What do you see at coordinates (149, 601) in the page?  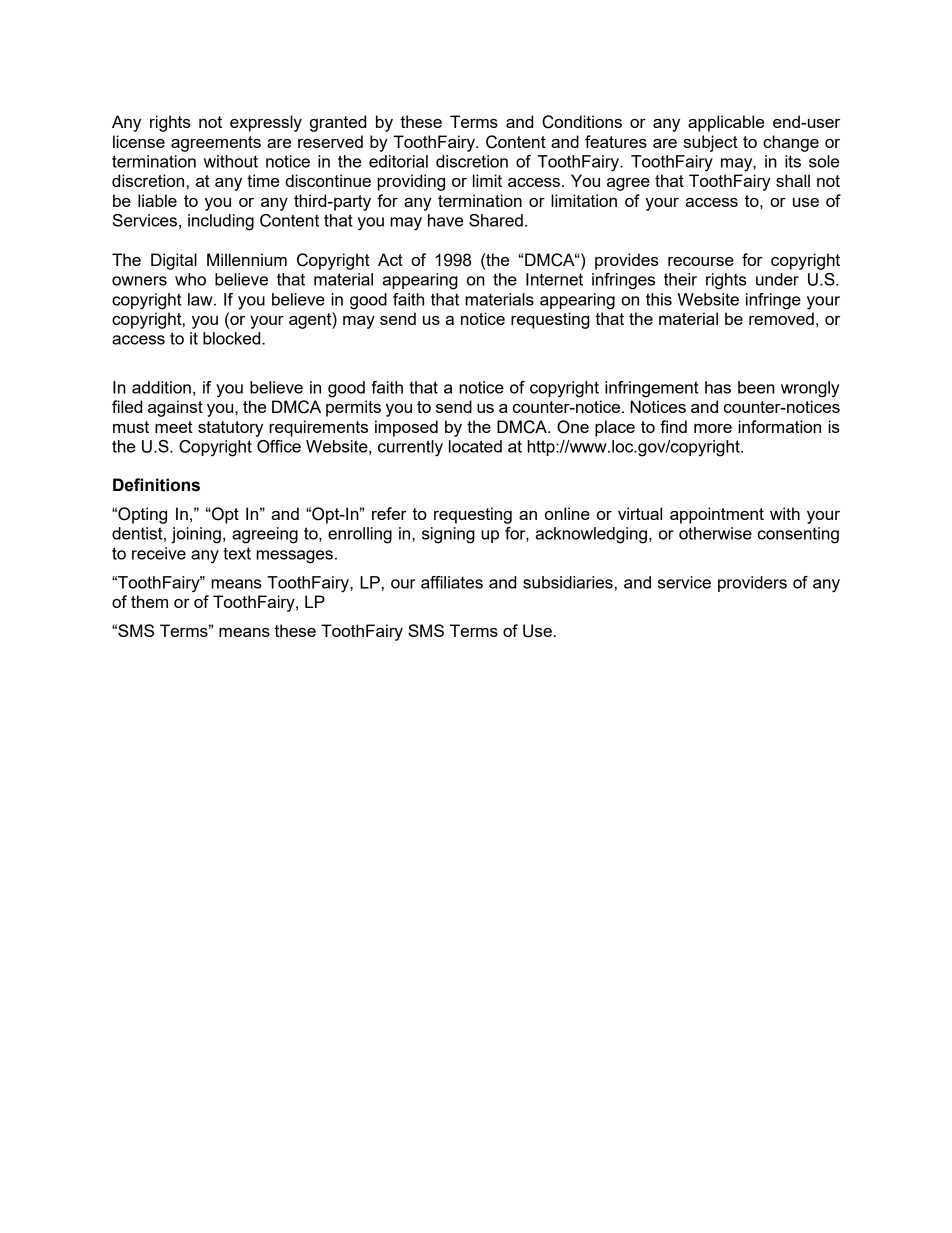 I see `them` at bounding box center [149, 601].
